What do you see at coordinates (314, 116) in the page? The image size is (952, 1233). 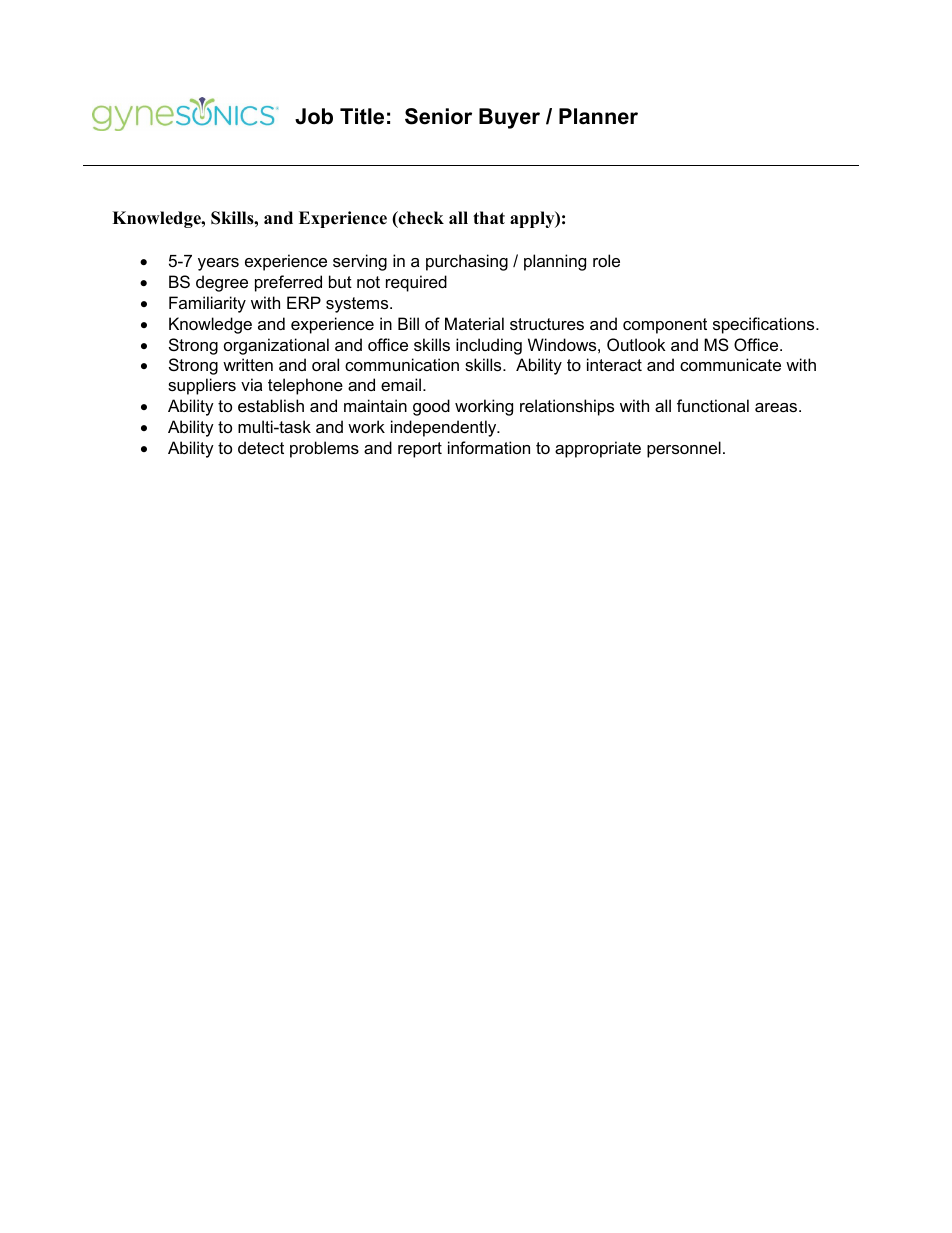 I see `Job` at bounding box center [314, 116].
